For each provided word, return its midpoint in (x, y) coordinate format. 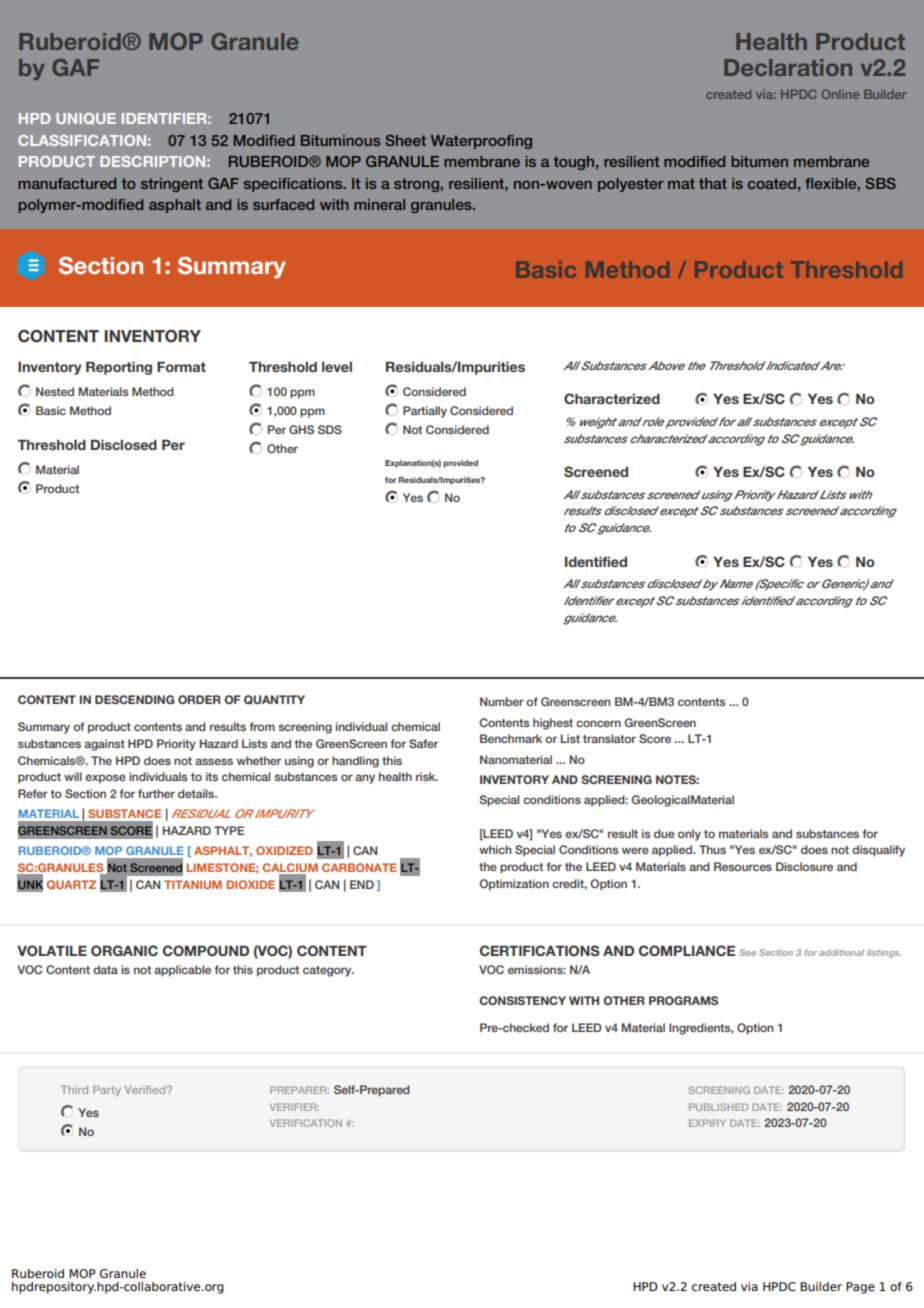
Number (502, 701)
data (105, 969)
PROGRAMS (683, 1000)
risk (427, 776)
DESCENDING (134, 699)
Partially (425, 412)
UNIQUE (86, 119)
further (156, 793)
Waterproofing (481, 142)
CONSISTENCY (522, 1000)
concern (598, 723)
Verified (146, 1090)
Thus (712, 849)
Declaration (788, 67)
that (713, 183)
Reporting (119, 368)
